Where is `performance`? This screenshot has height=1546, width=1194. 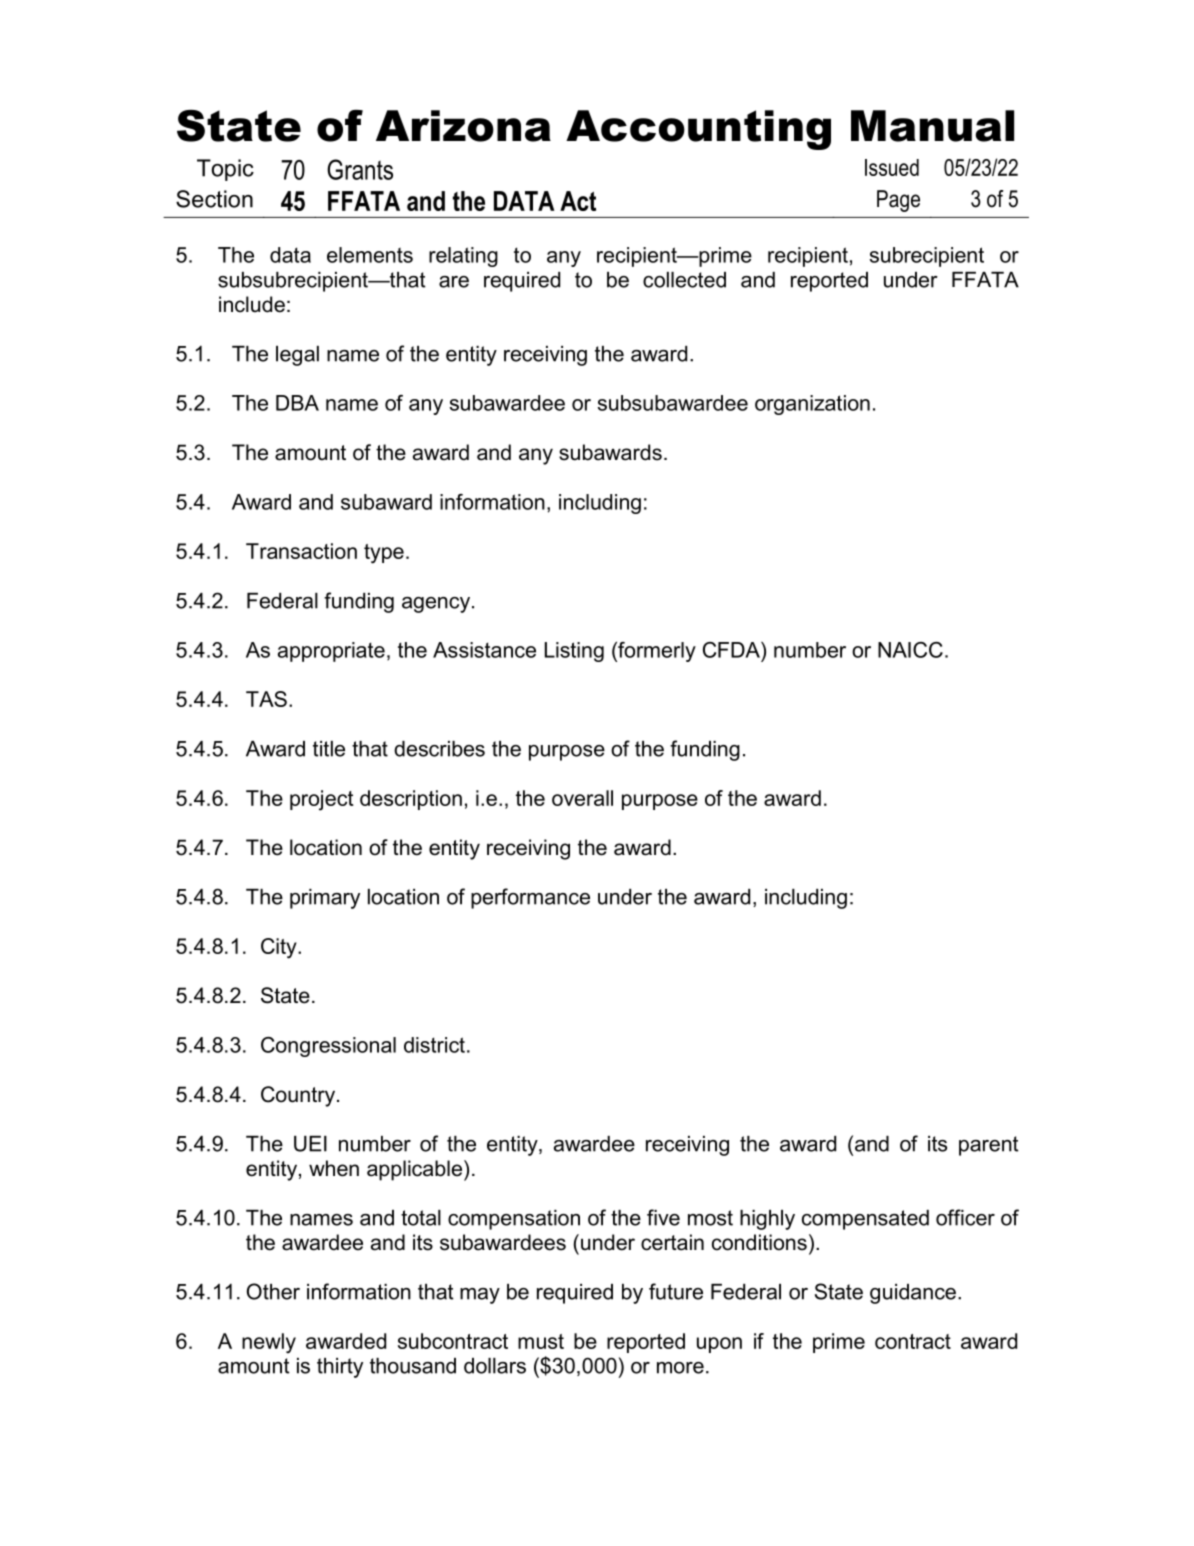 performance is located at coordinates (530, 898).
